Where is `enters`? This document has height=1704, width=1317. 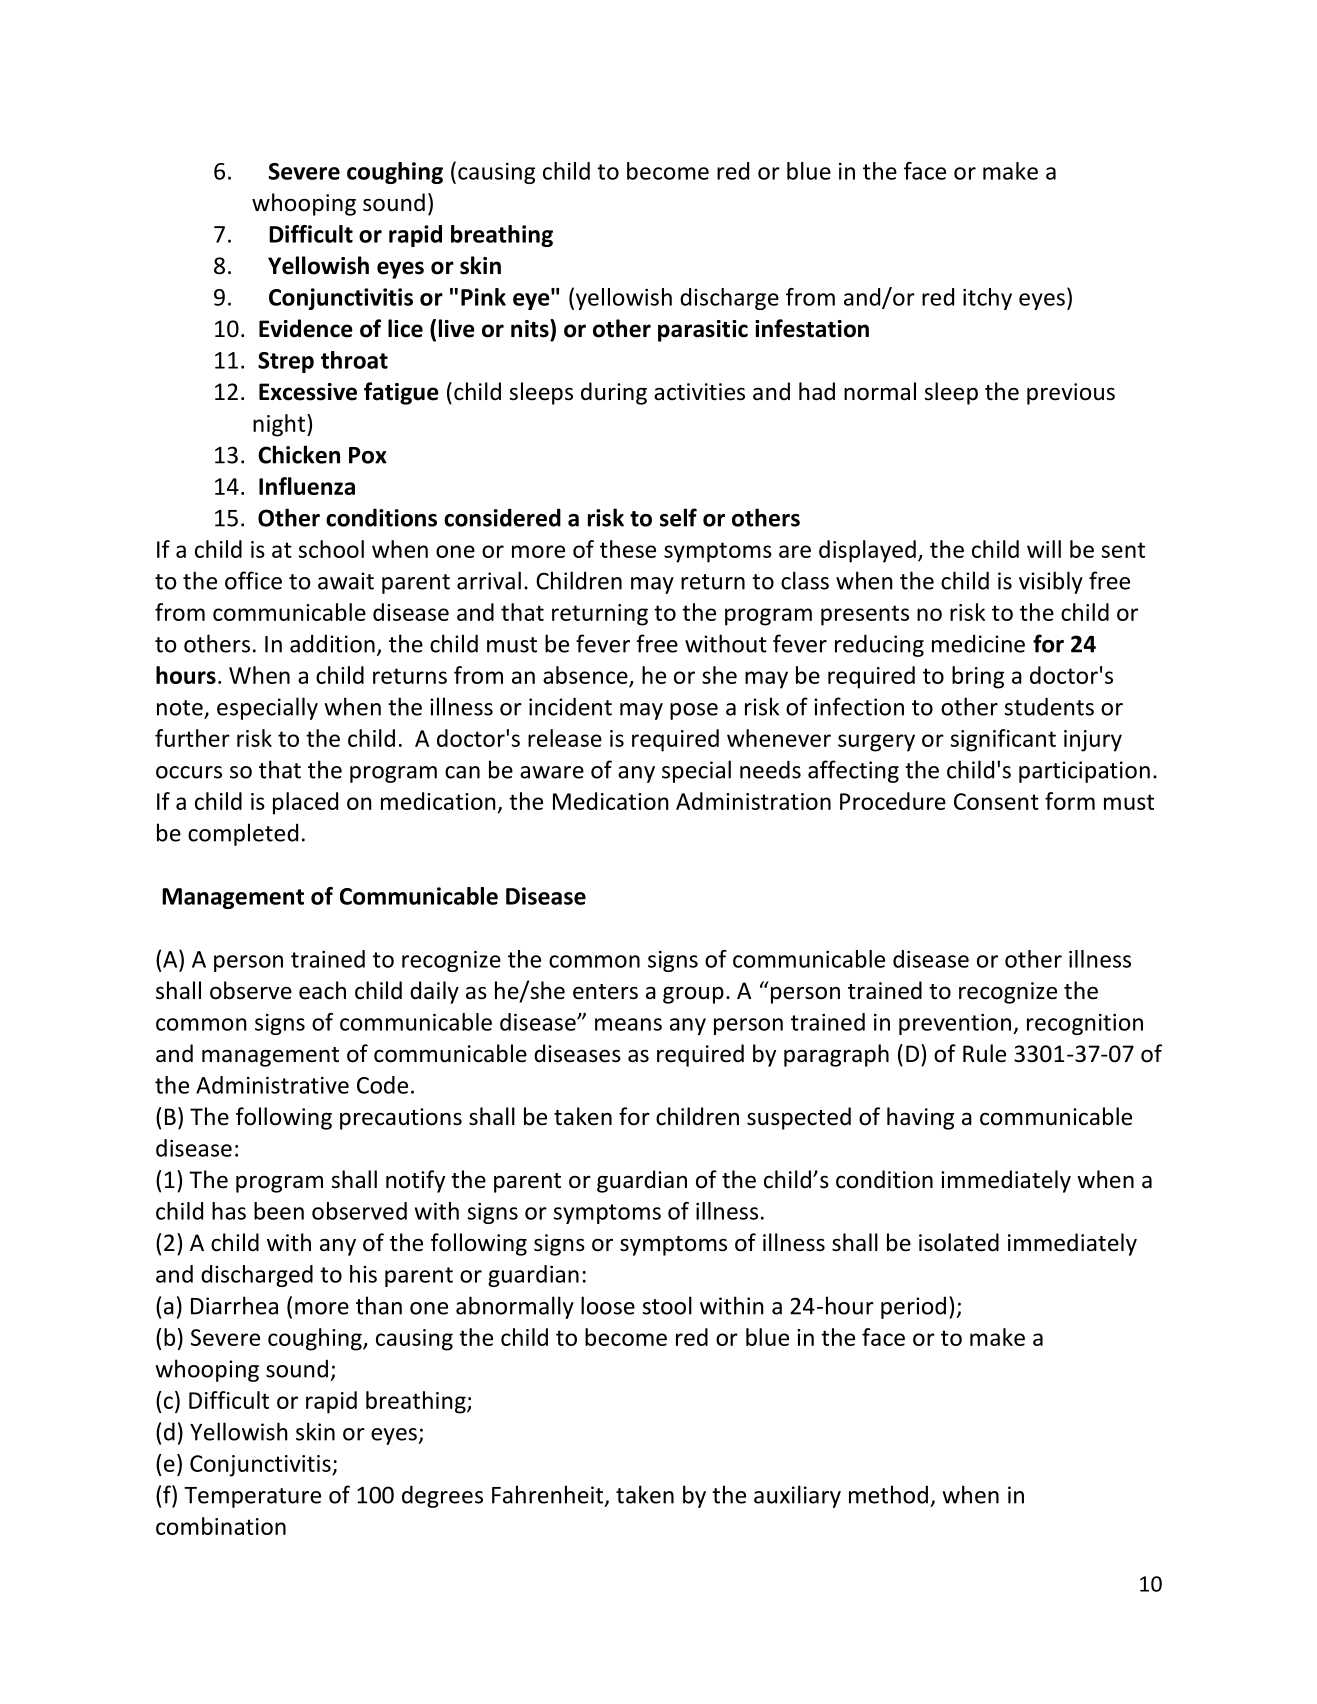
enters is located at coordinates (605, 992).
